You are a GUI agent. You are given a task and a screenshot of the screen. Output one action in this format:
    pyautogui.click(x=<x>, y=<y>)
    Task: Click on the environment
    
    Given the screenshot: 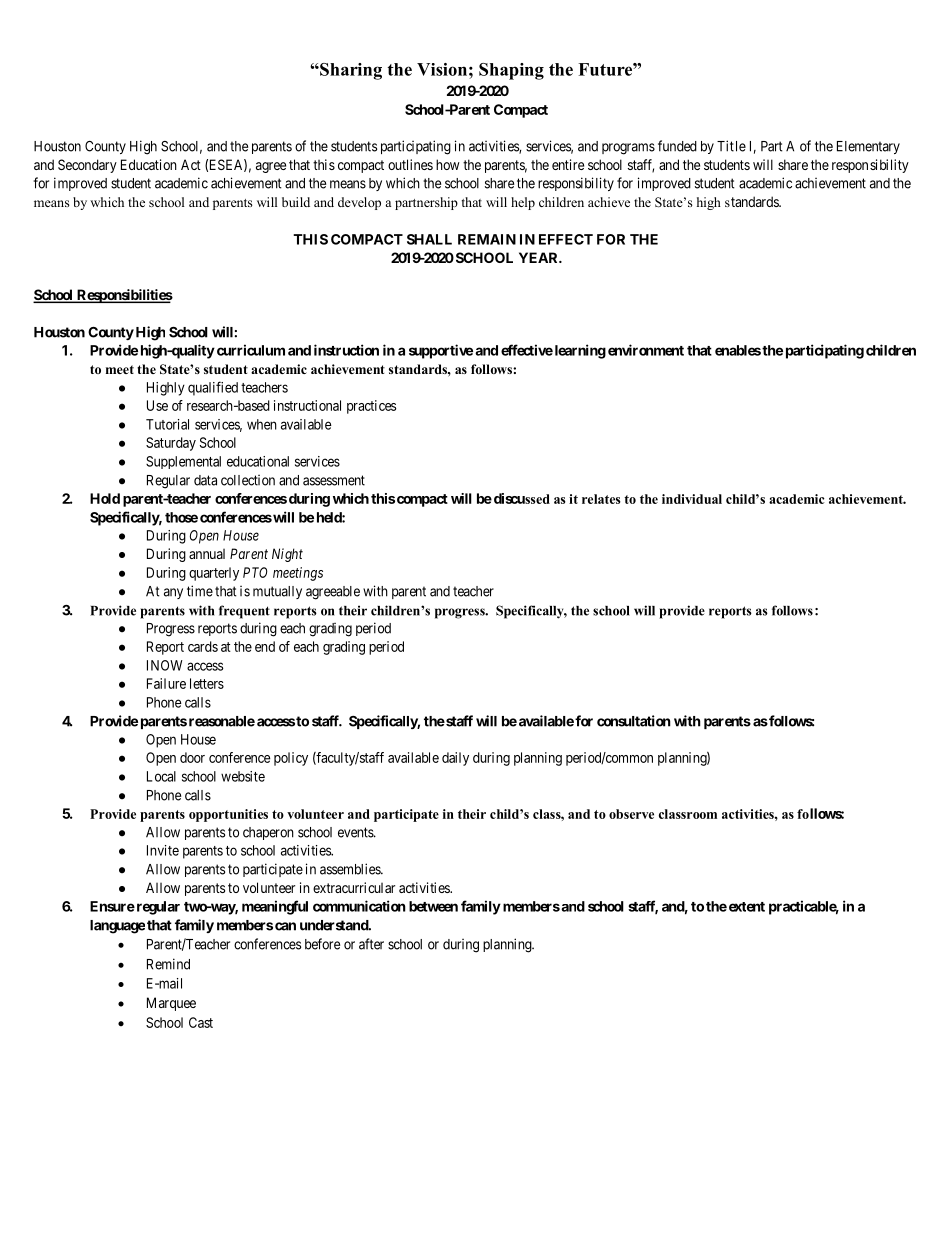 What is the action you would take?
    pyautogui.click(x=646, y=350)
